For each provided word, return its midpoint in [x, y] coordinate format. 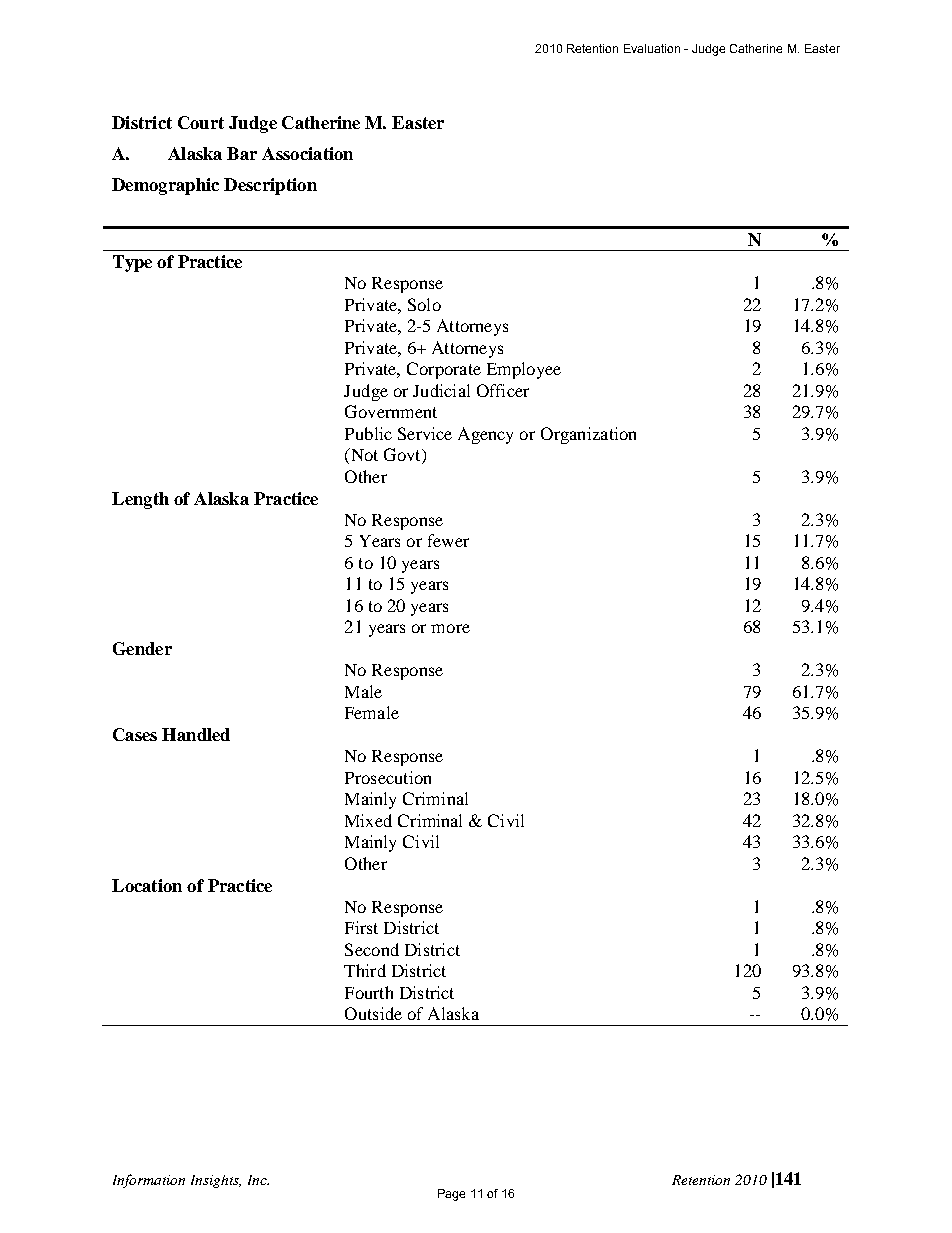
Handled [196, 734]
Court [201, 122]
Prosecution [388, 777]
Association [307, 153]
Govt [403, 456]
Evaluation [652, 48]
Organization [588, 435]
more [450, 628]
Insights [216, 1181]
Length [140, 500]
